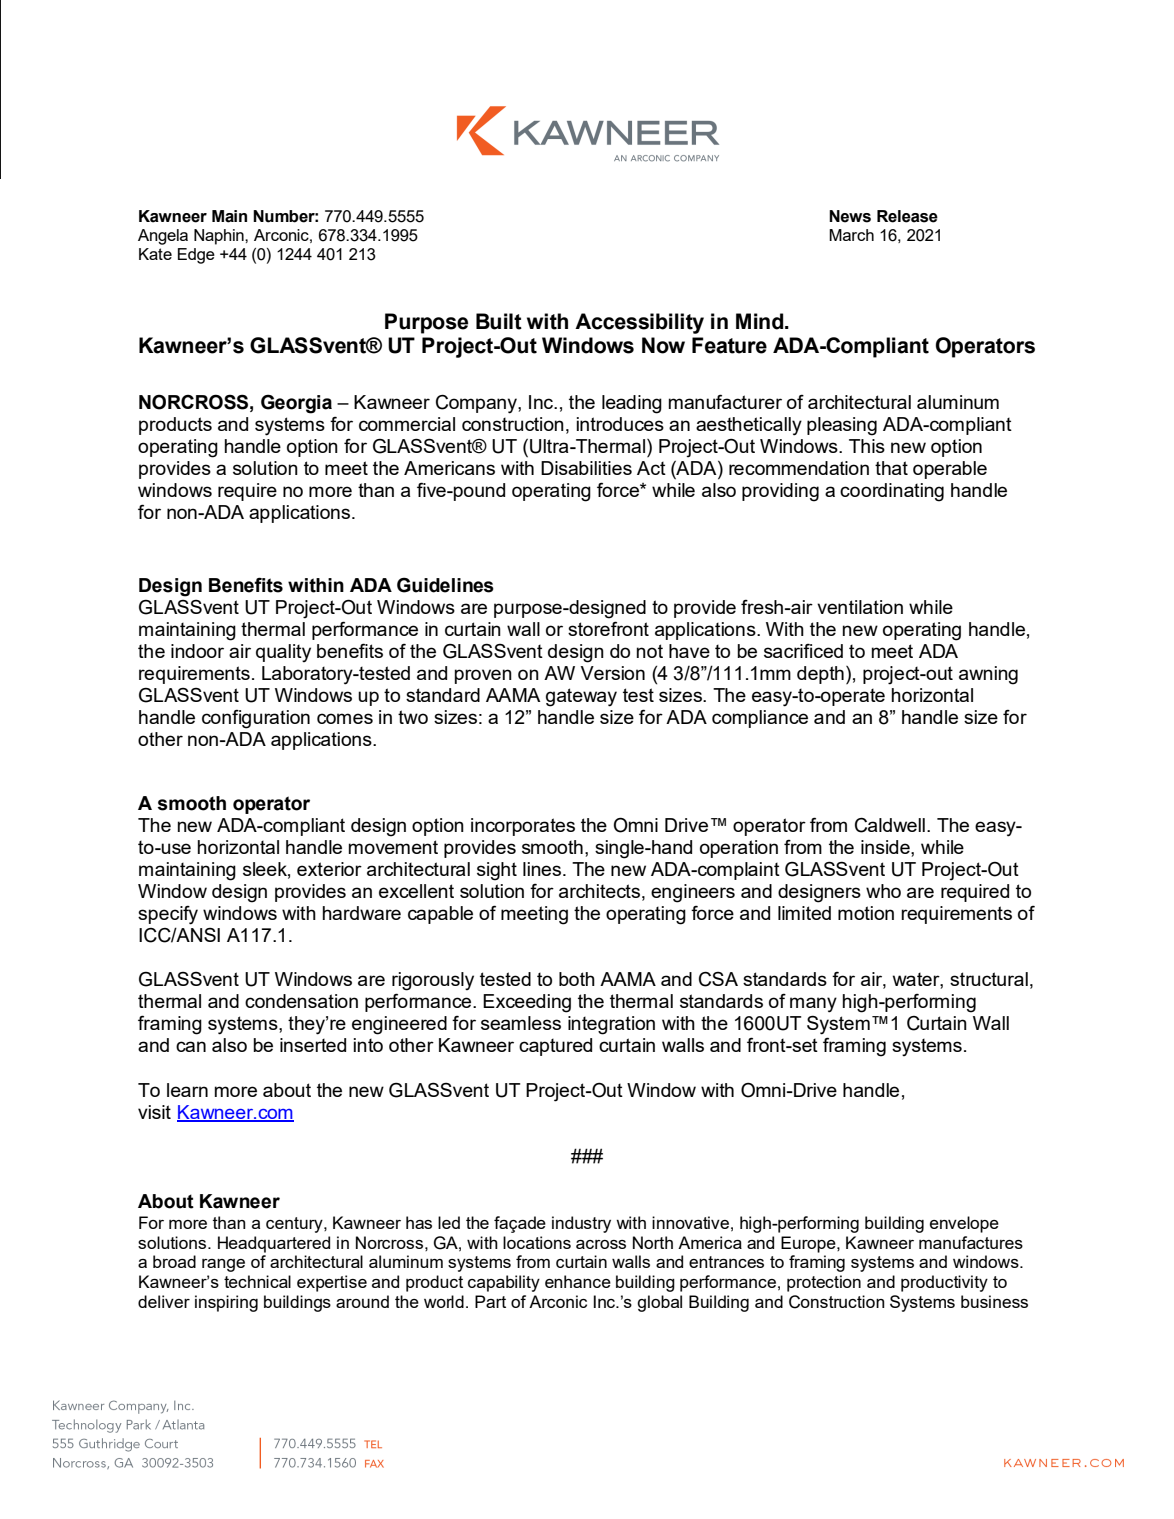 The image size is (1174, 1519). I want to click on Accessibility, so click(639, 323).
